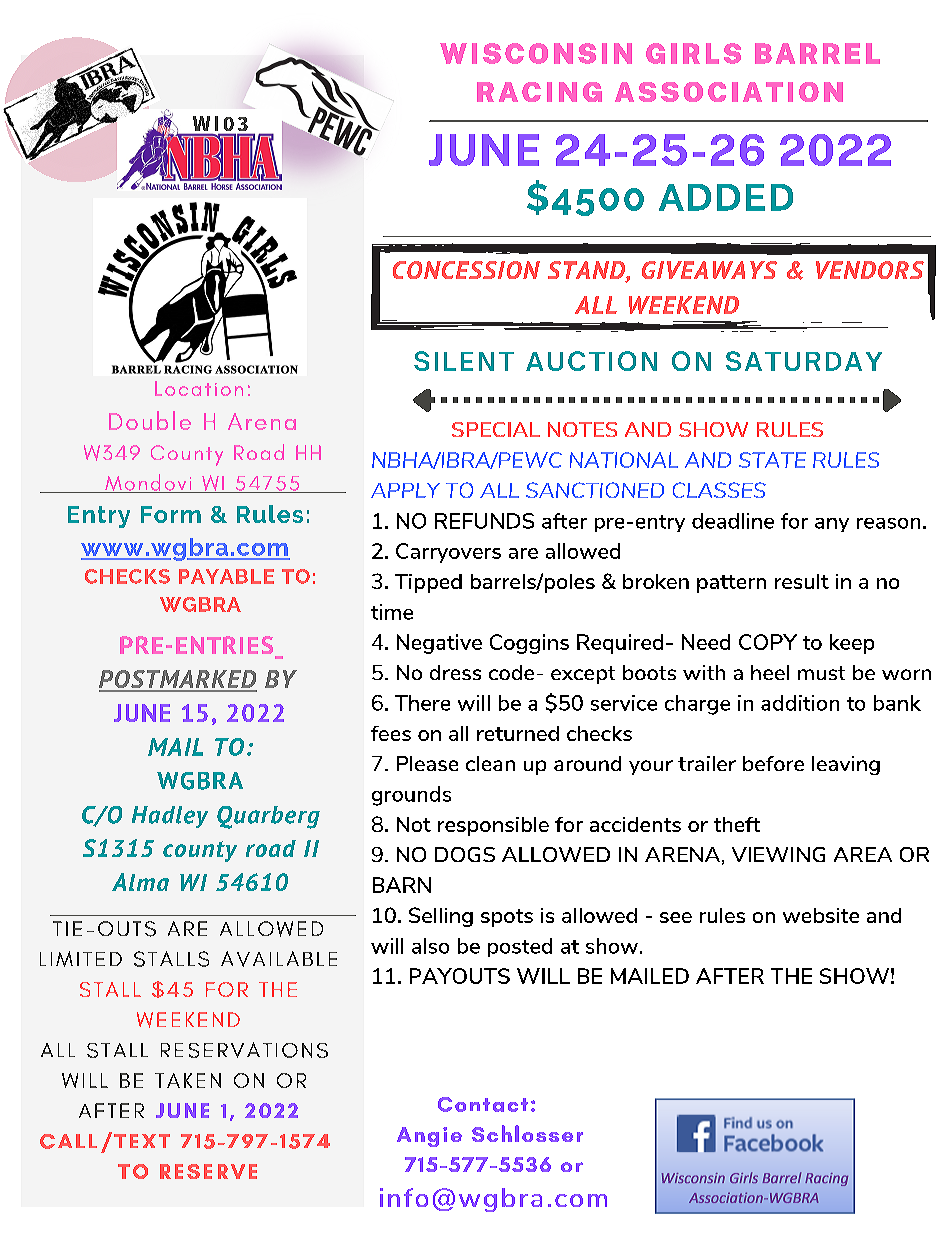 This image has height=1233, width=952. I want to click on PAYABLE, so click(226, 576).
